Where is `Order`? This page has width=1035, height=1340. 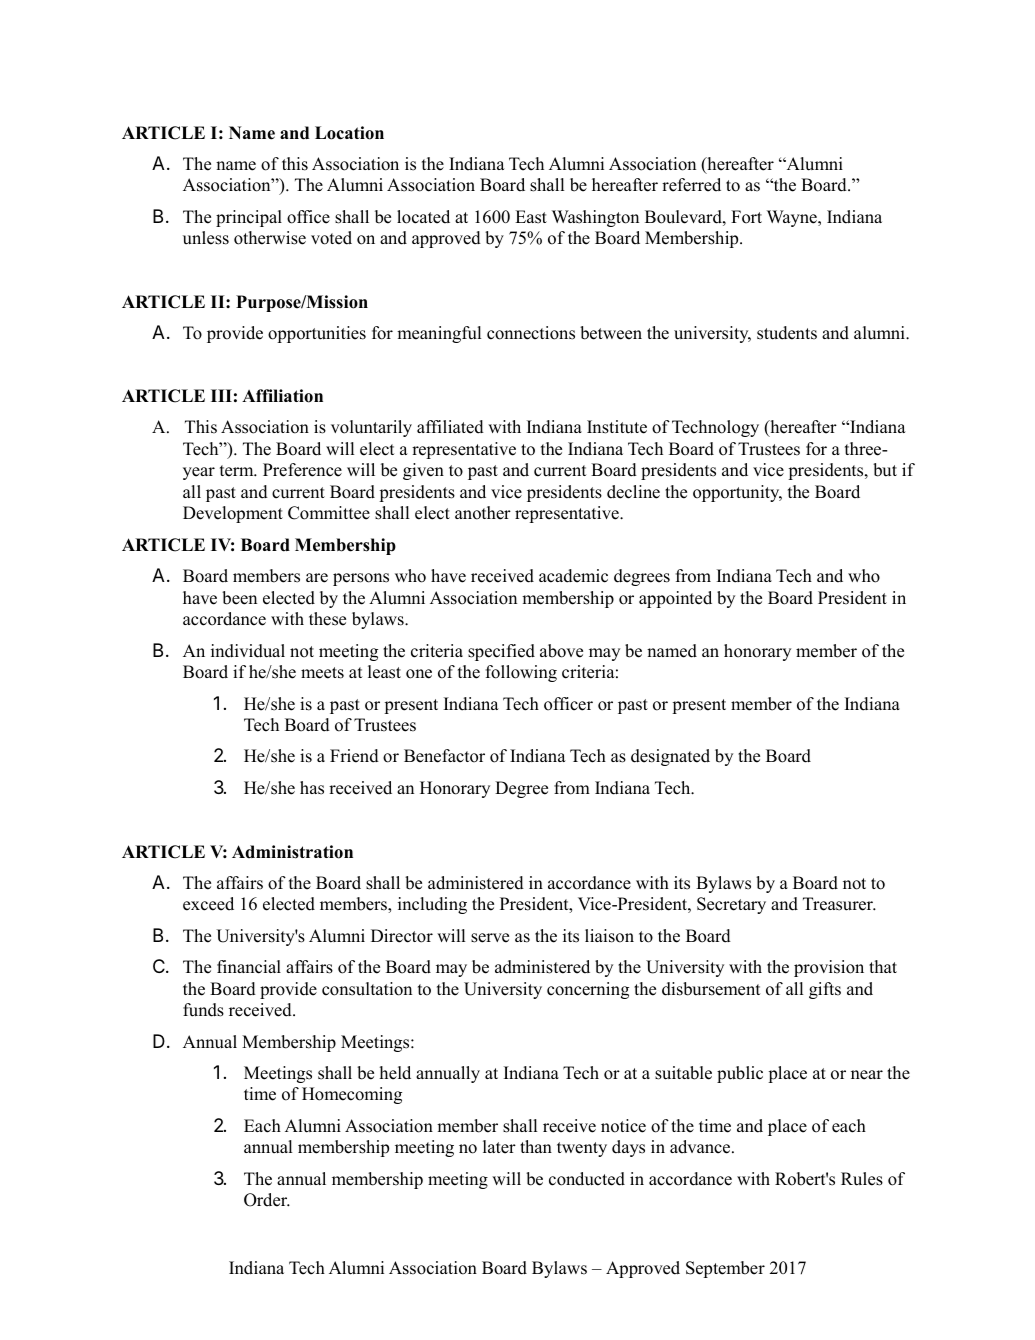 Order is located at coordinates (267, 1200).
